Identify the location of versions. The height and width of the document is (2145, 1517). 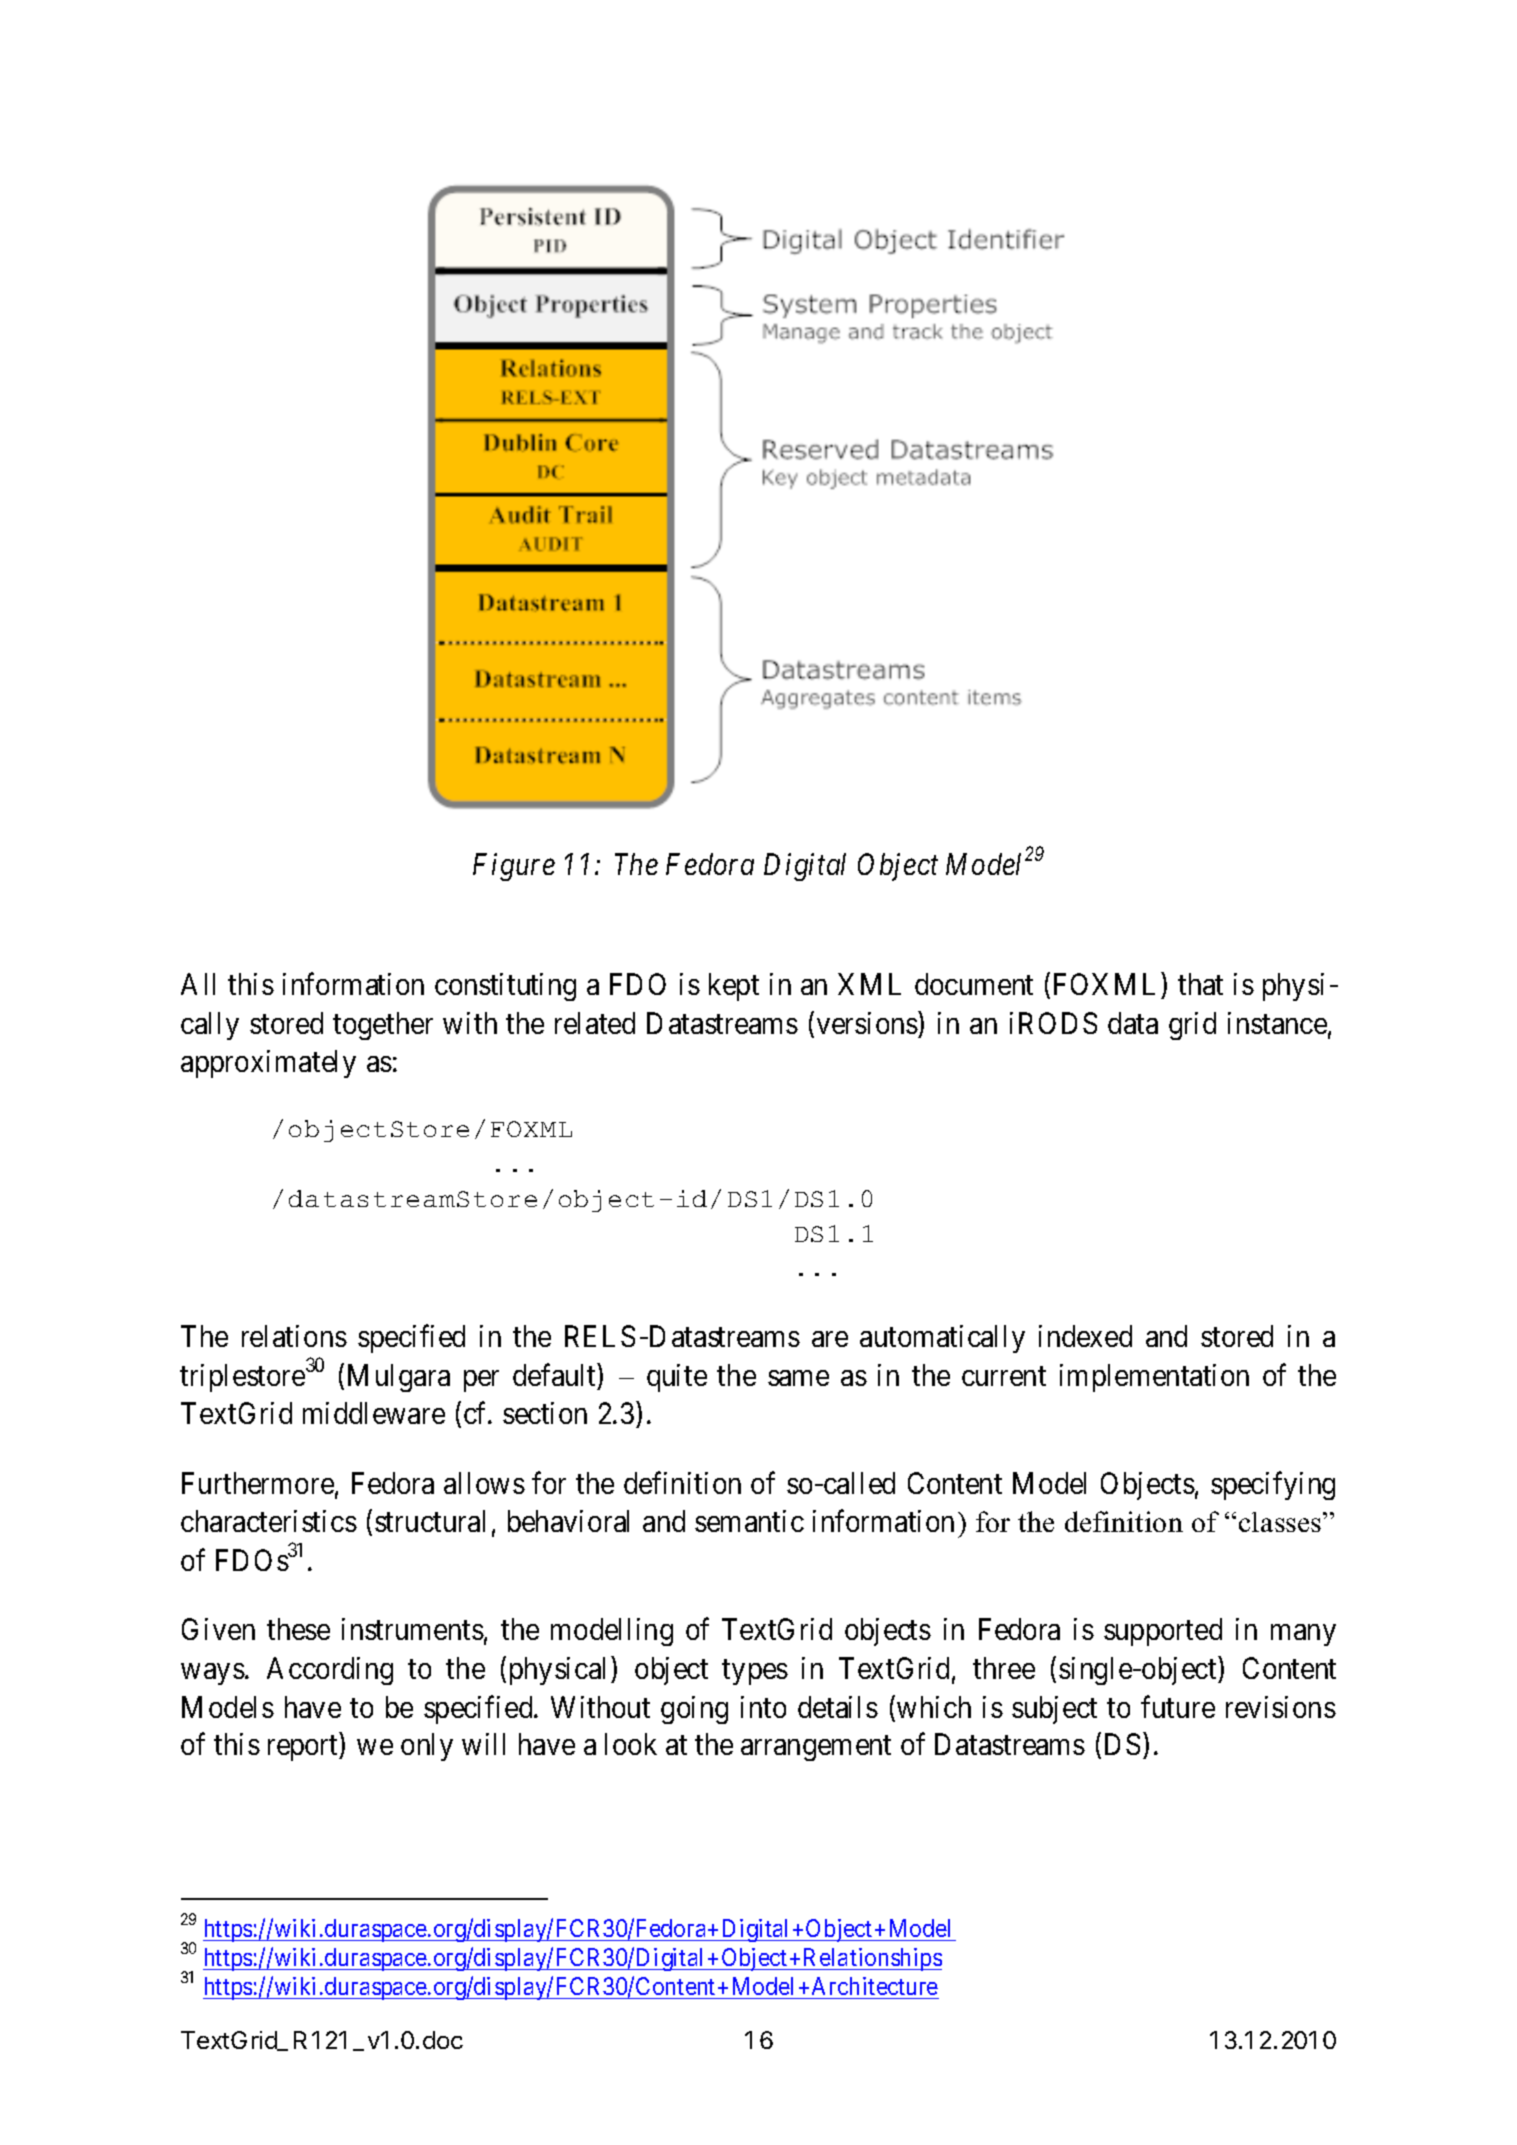
(867, 1023).
